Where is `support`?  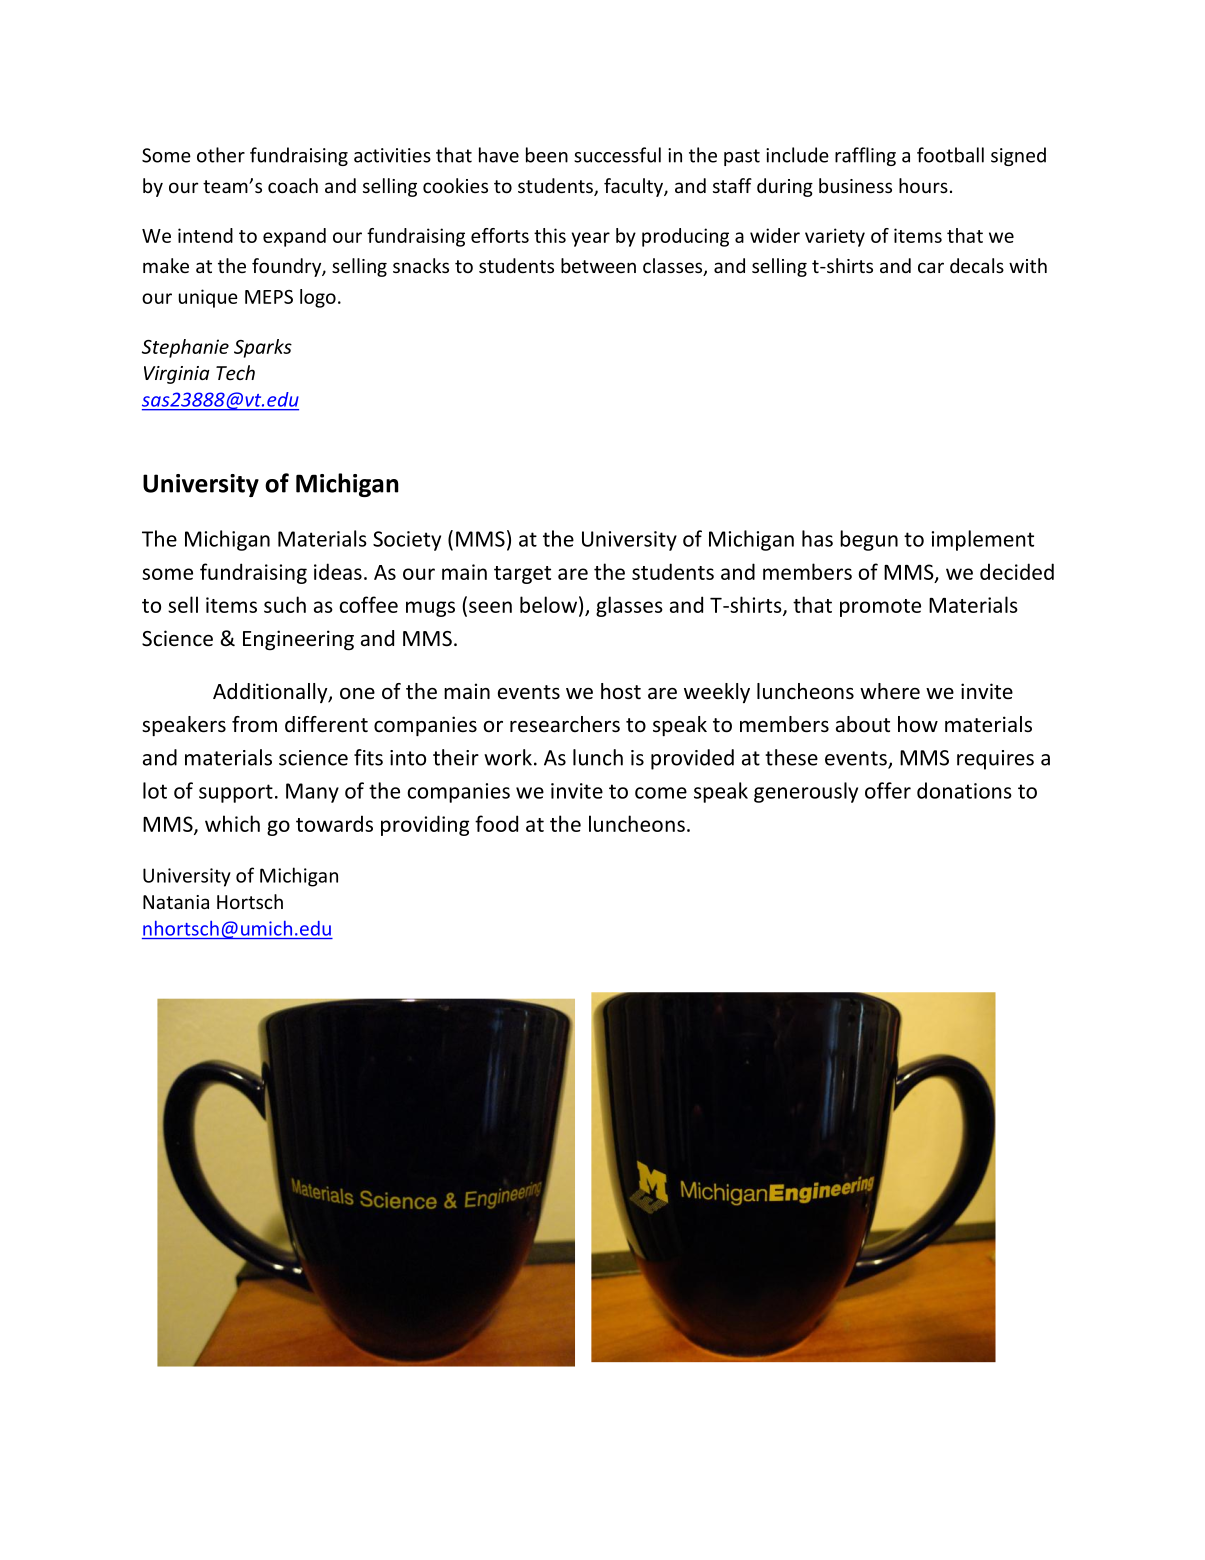 support is located at coordinates (236, 793).
